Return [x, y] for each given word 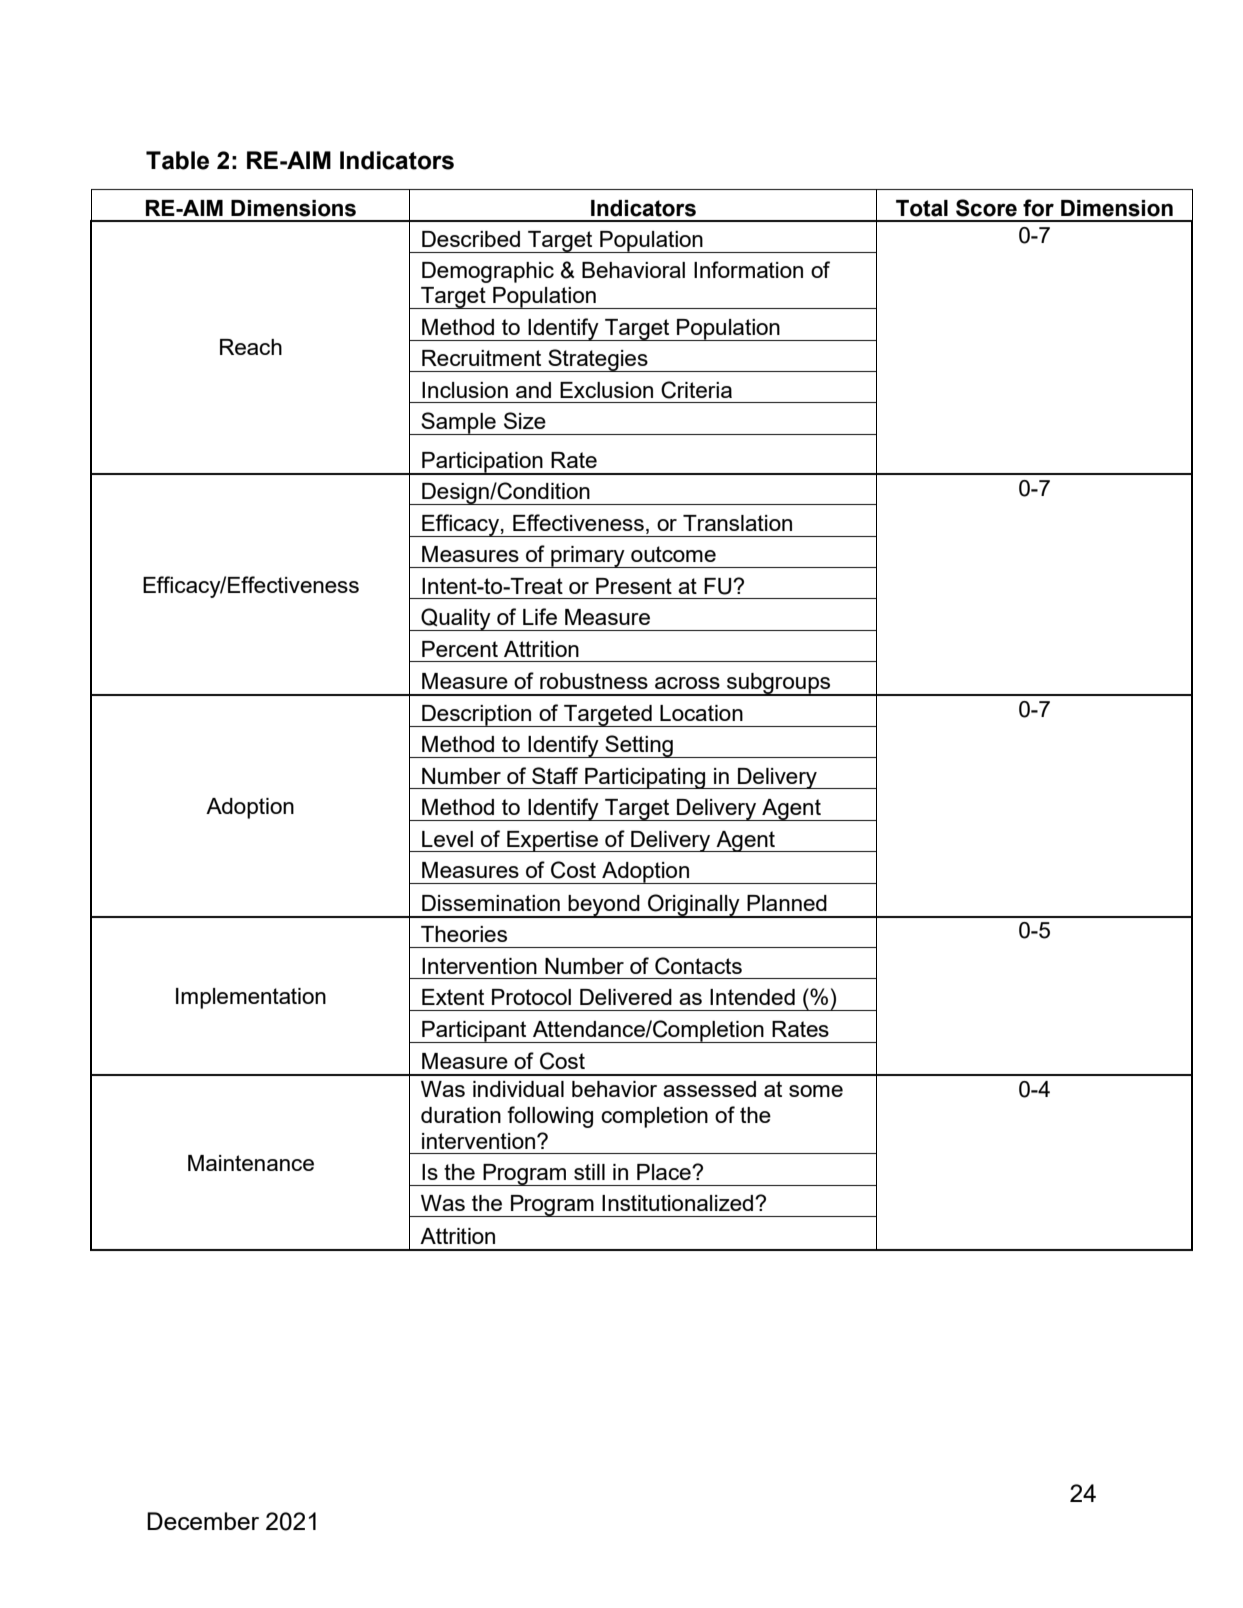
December [203, 1521]
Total [922, 208]
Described [471, 239]
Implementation [251, 998]
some [816, 1091]
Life [540, 616]
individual [518, 1089]
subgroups [779, 684]
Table [177, 160]
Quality [456, 619]
